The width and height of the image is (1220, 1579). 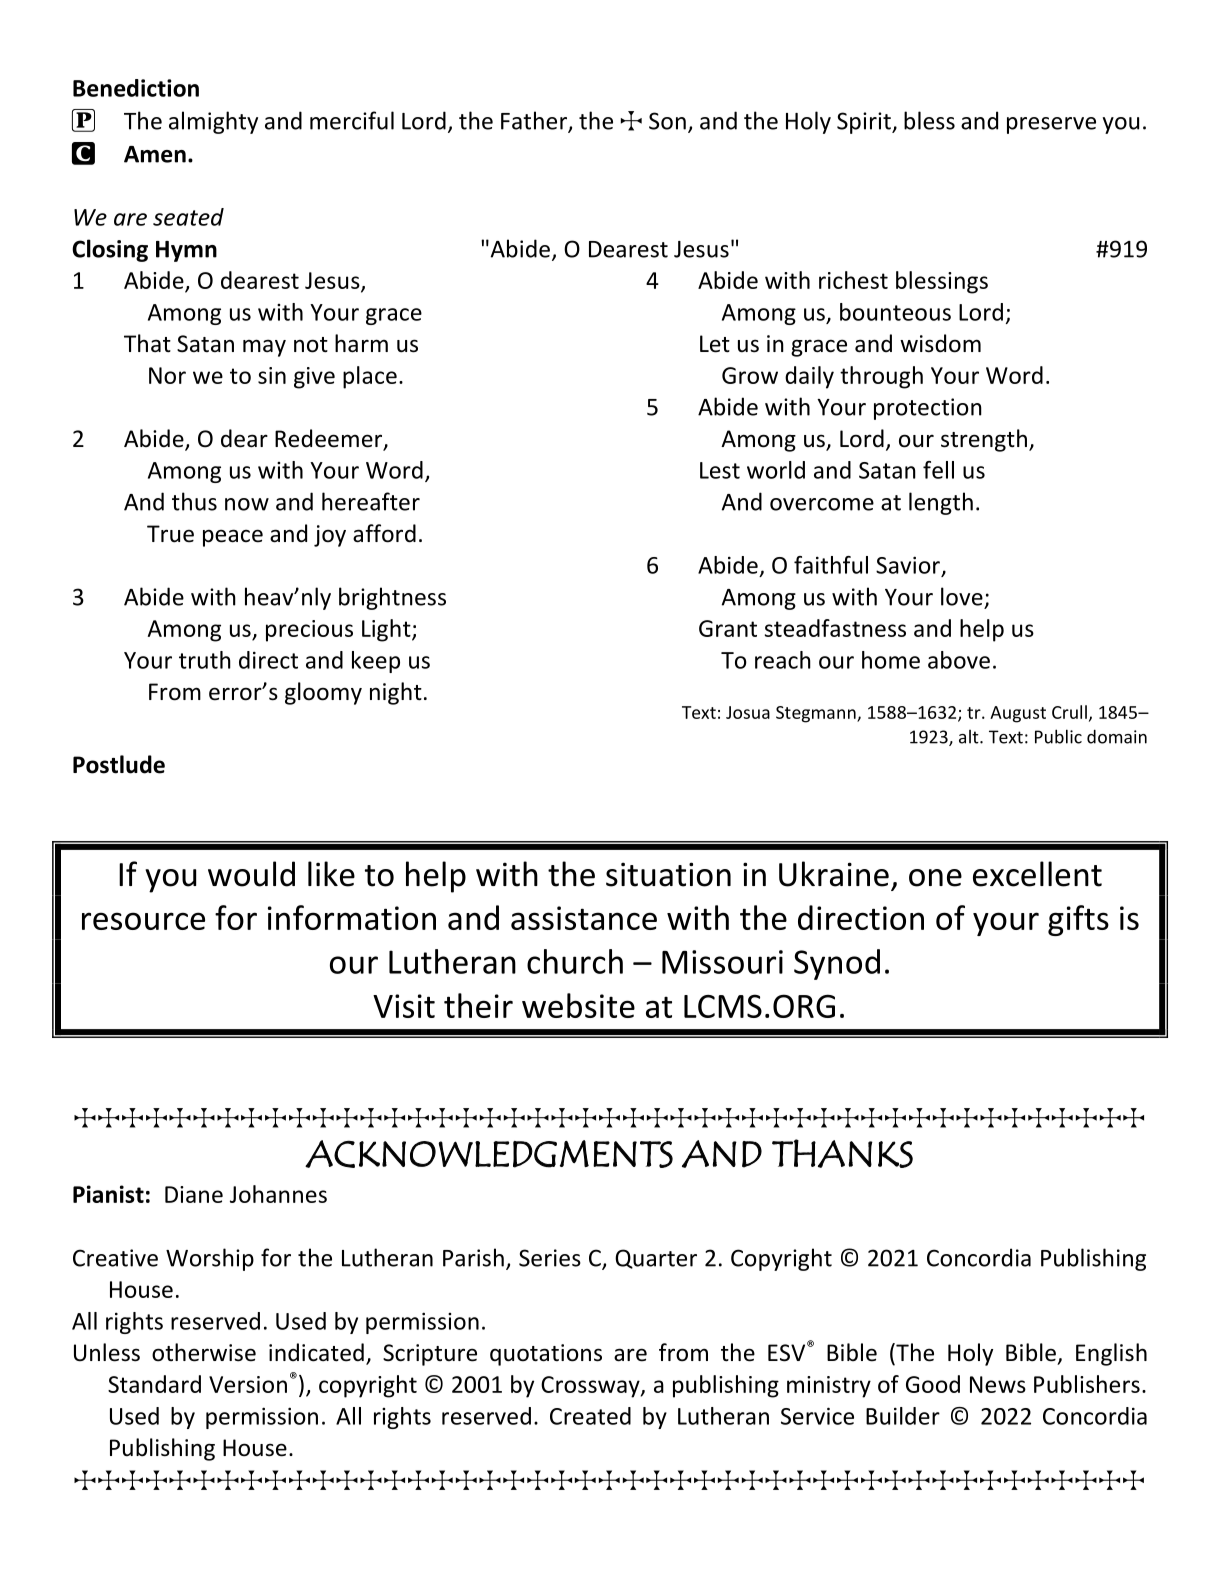 I want to click on preserve, so click(x=1051, y=125).
